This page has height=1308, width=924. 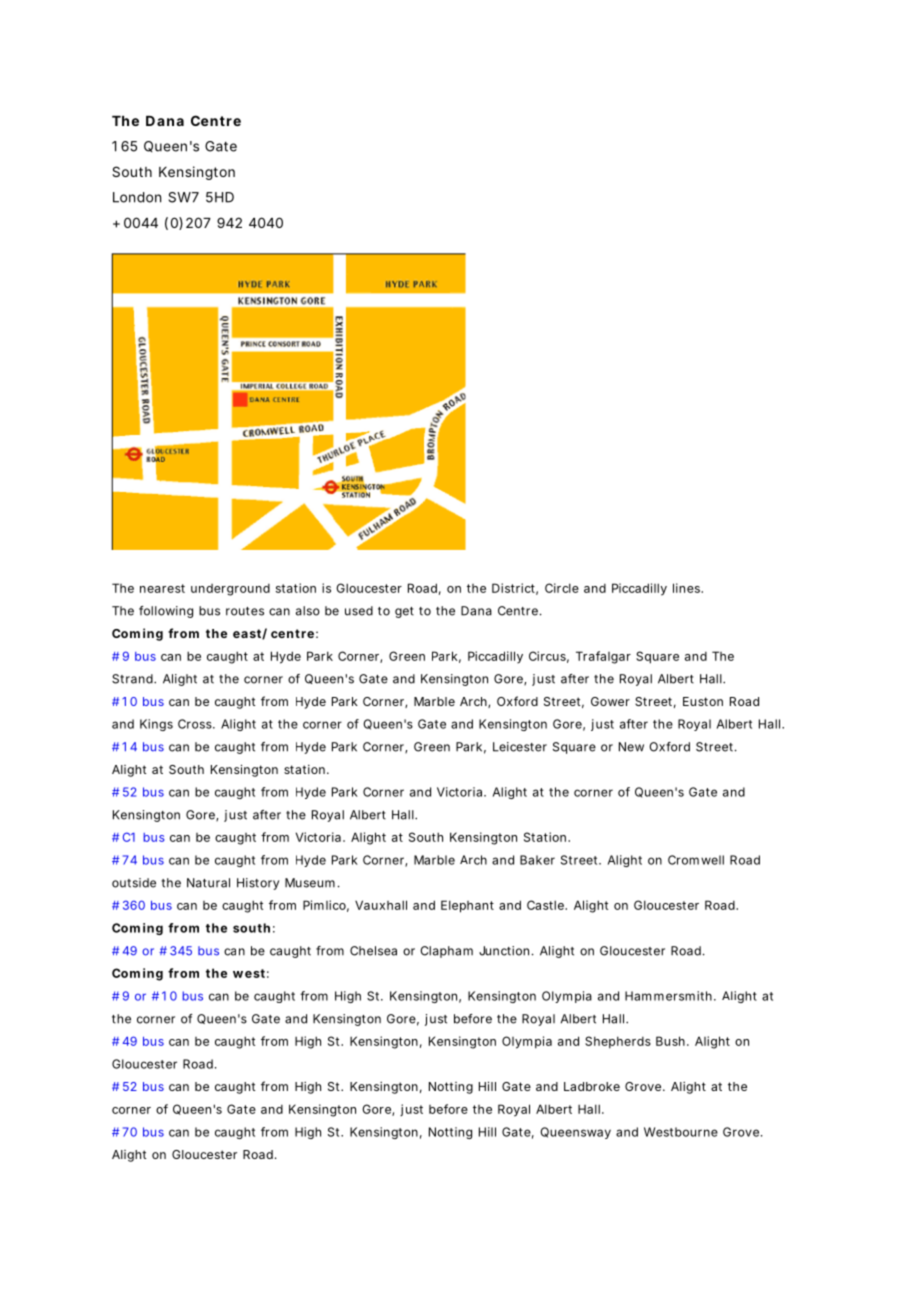 What do you see at coordinates (562, 588) in the page?
I see `Circle` at bounding box center [562, 588].
